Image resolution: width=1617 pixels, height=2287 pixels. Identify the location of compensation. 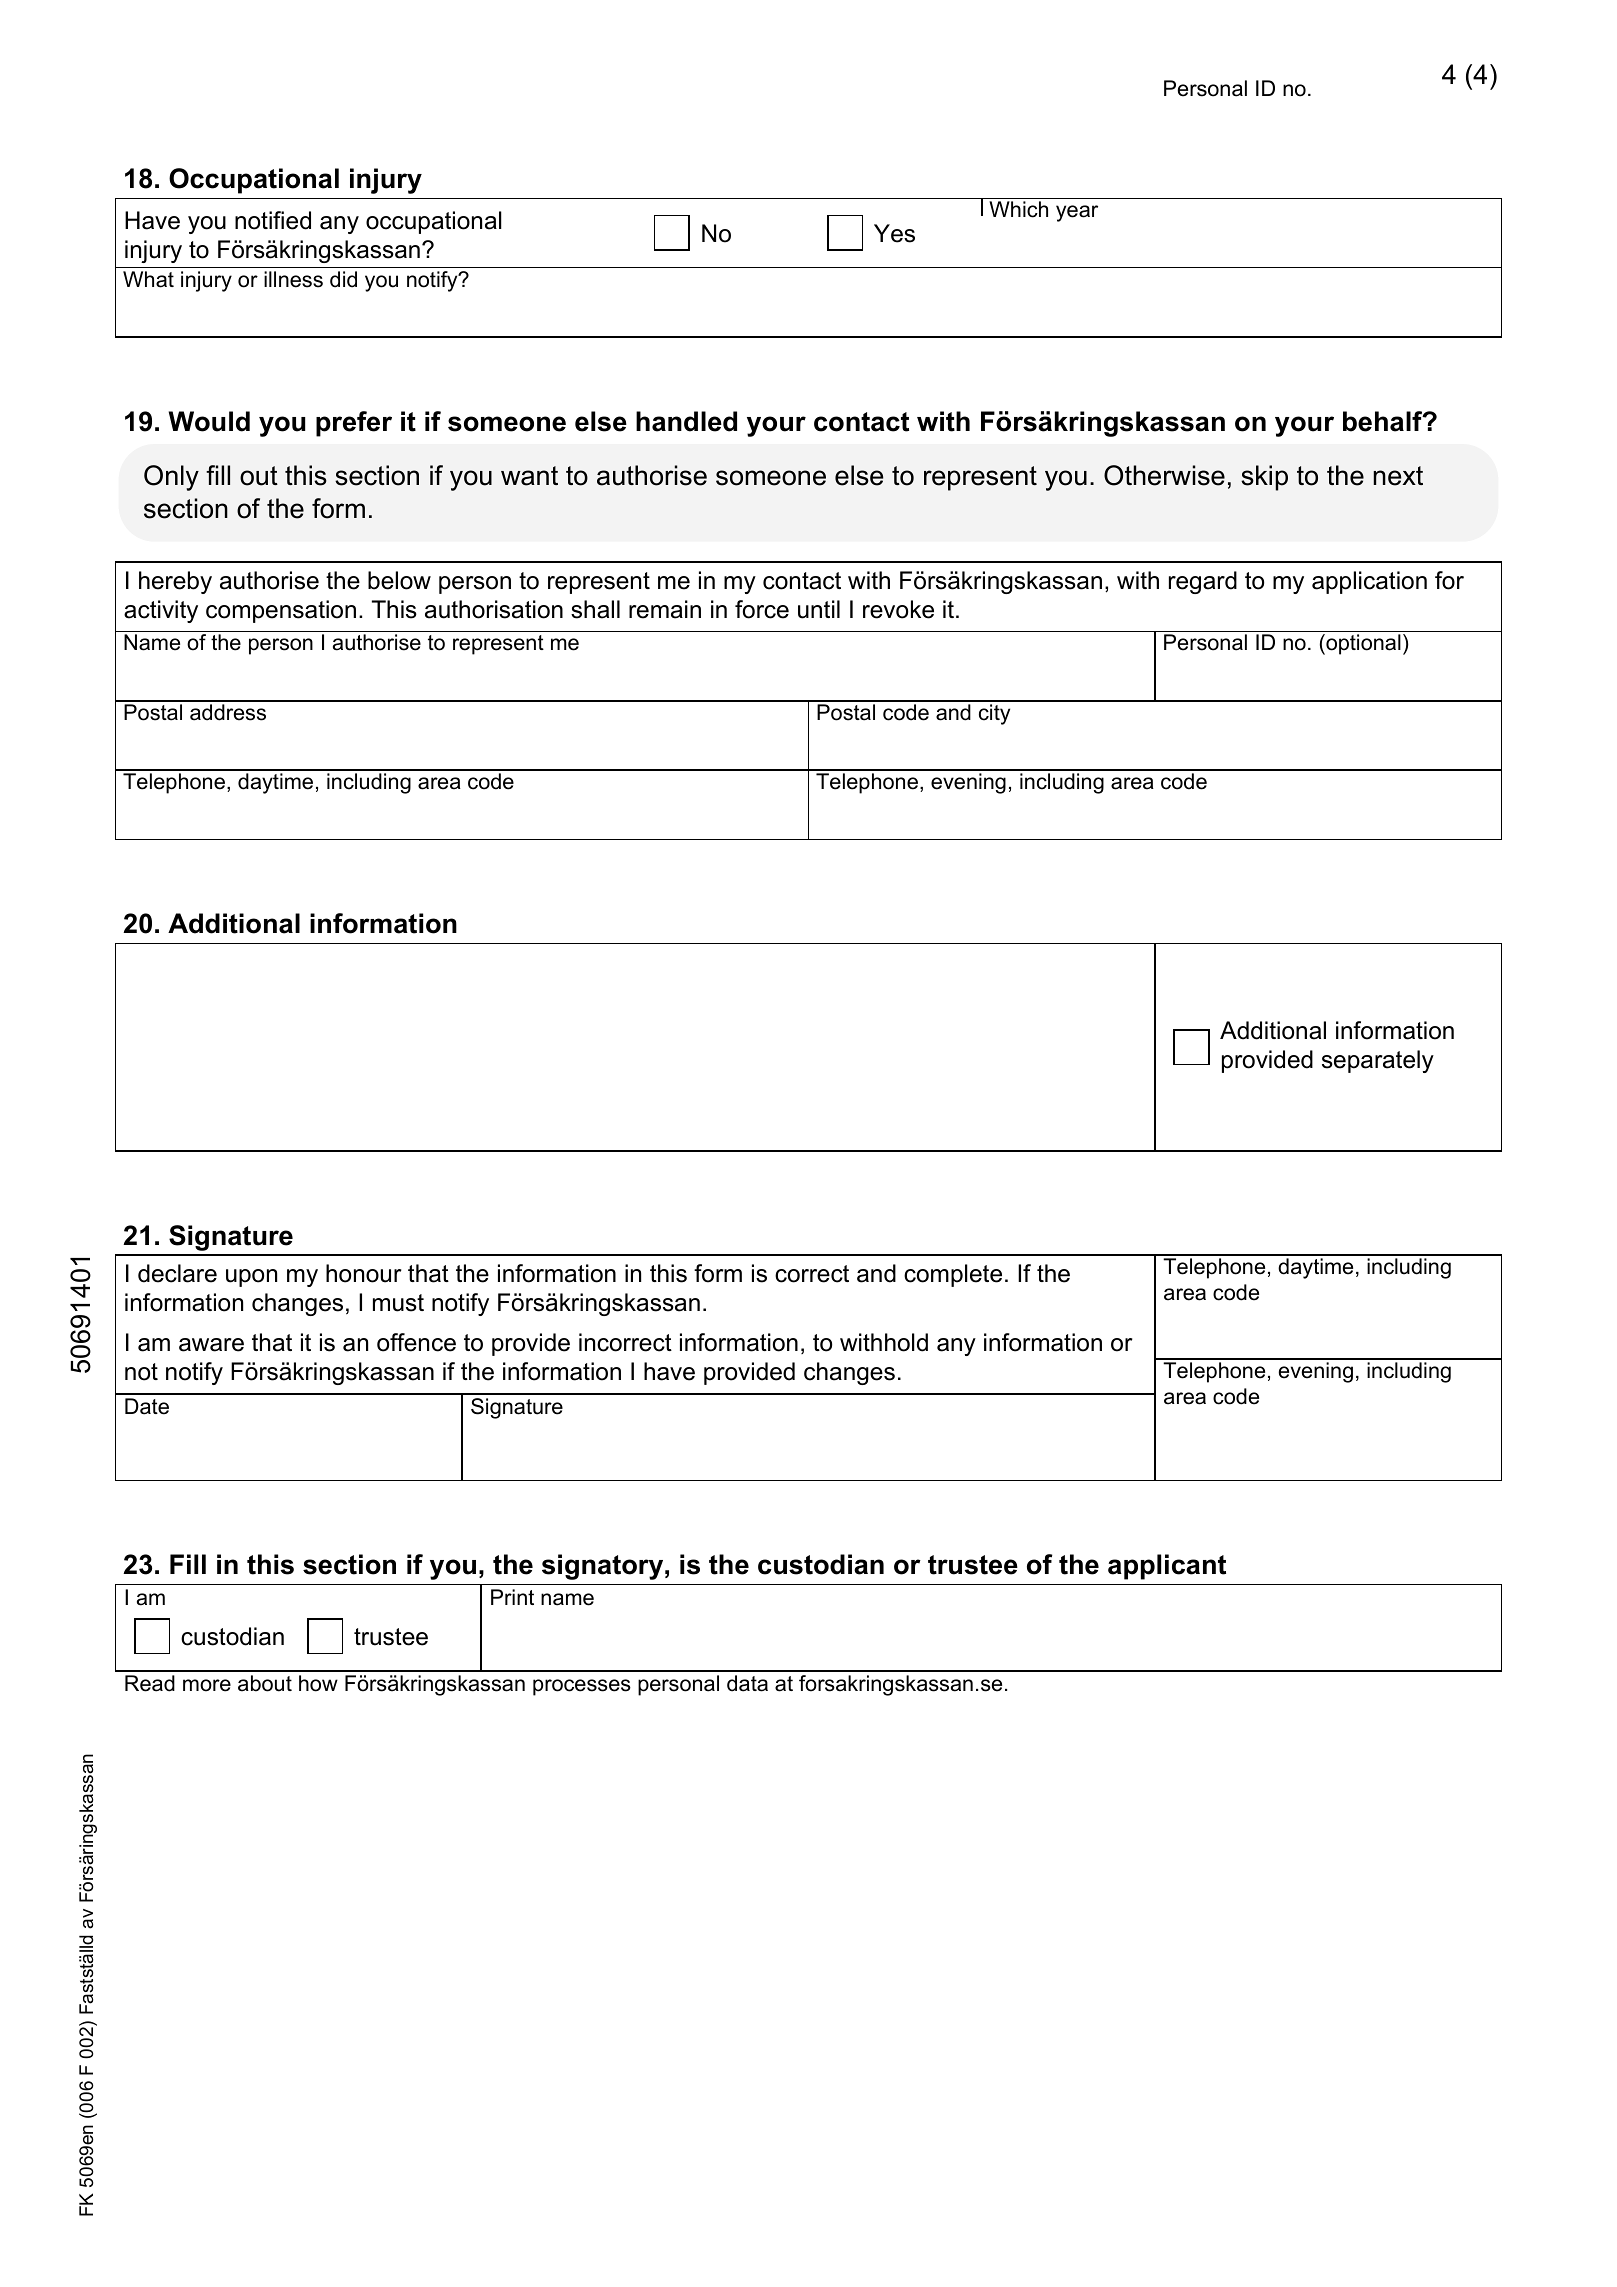
(281, 611).
